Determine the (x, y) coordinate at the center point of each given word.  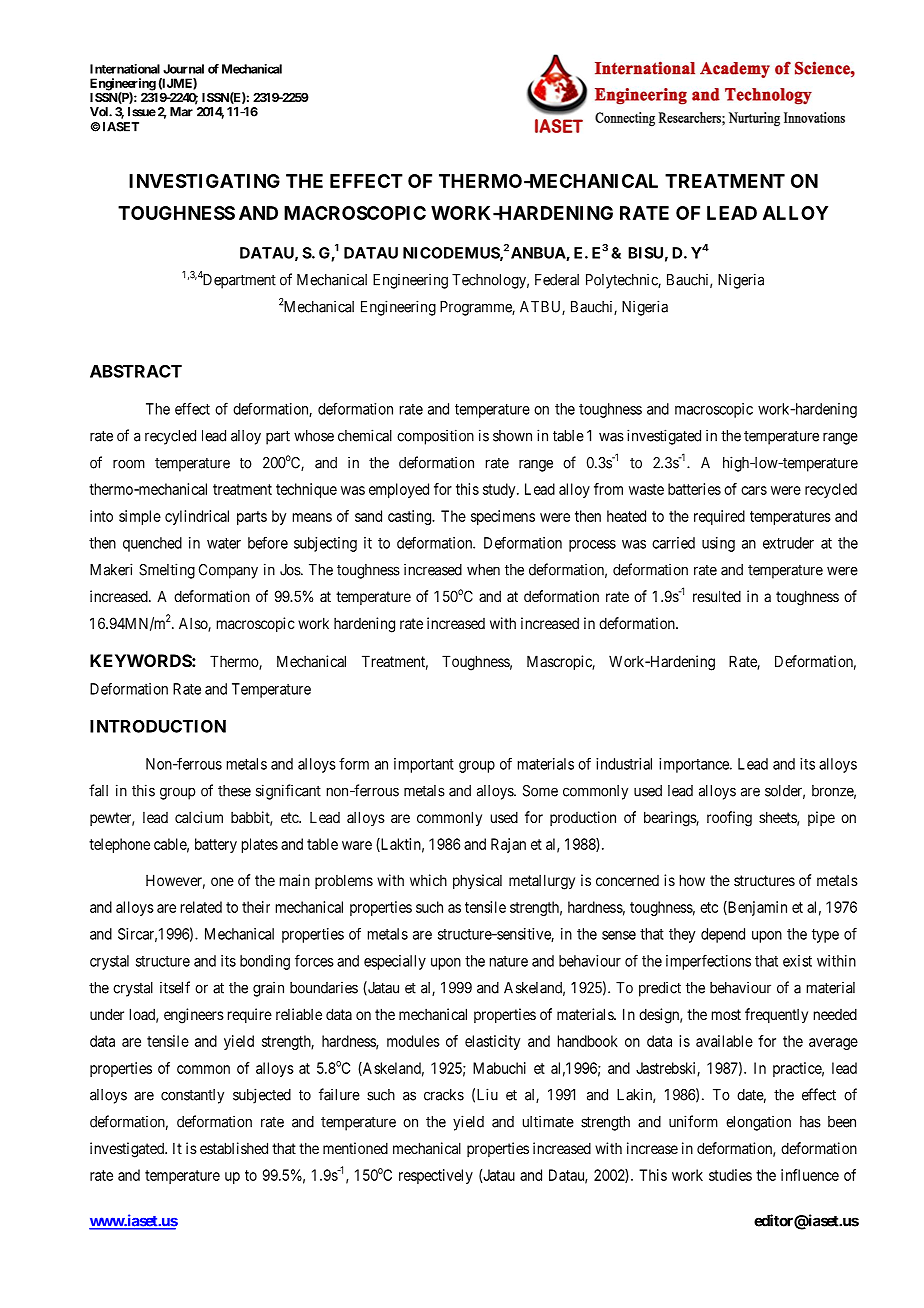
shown (512, 436)
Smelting (167, 571)
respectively (436, 1176)
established (234, 1148)
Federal (557, 280)
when (483, 570)
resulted (717, 596)
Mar (181, 112)
